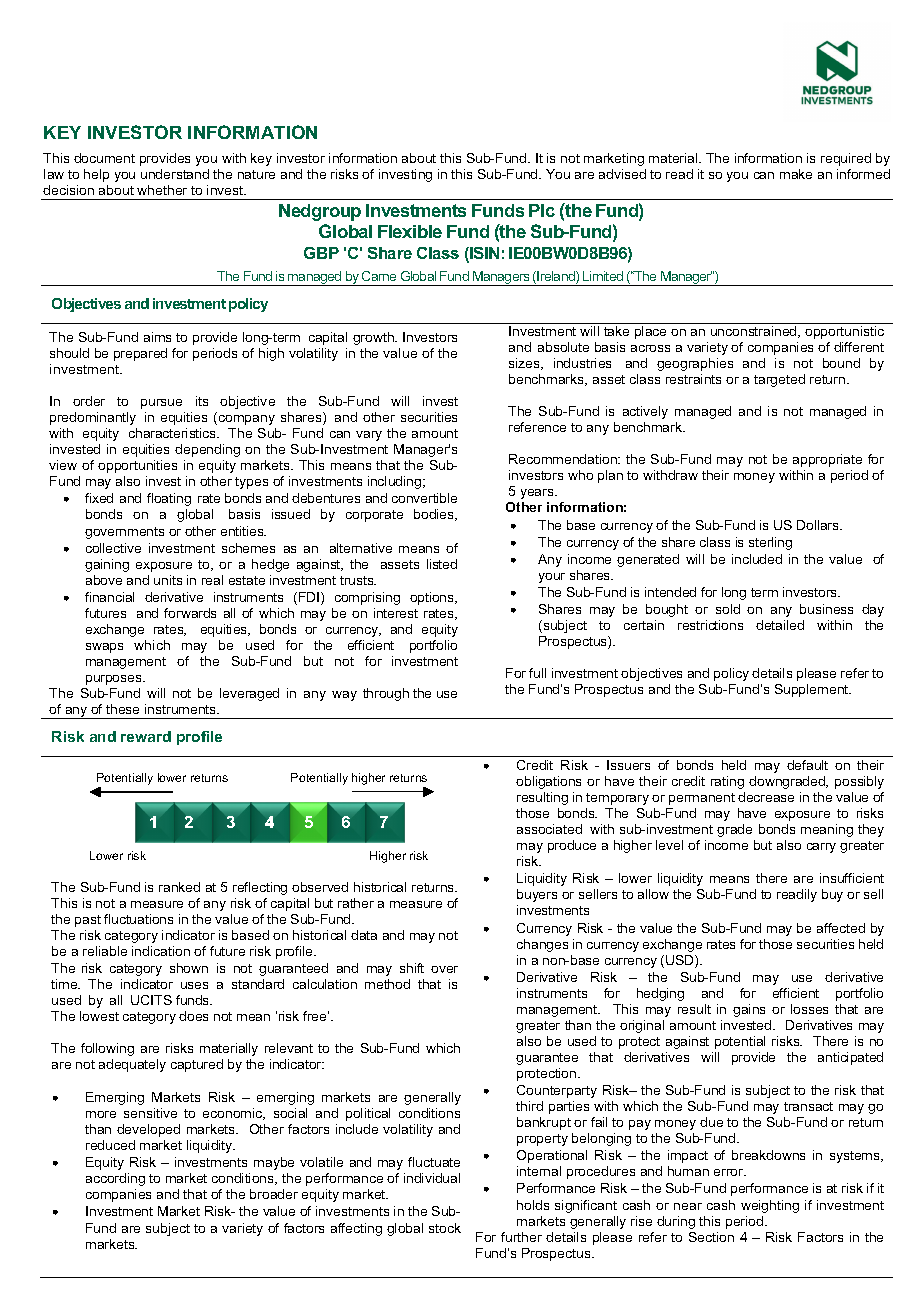 The image size is (924, 1307). I want to click on weighting, so click(770, 1206).
